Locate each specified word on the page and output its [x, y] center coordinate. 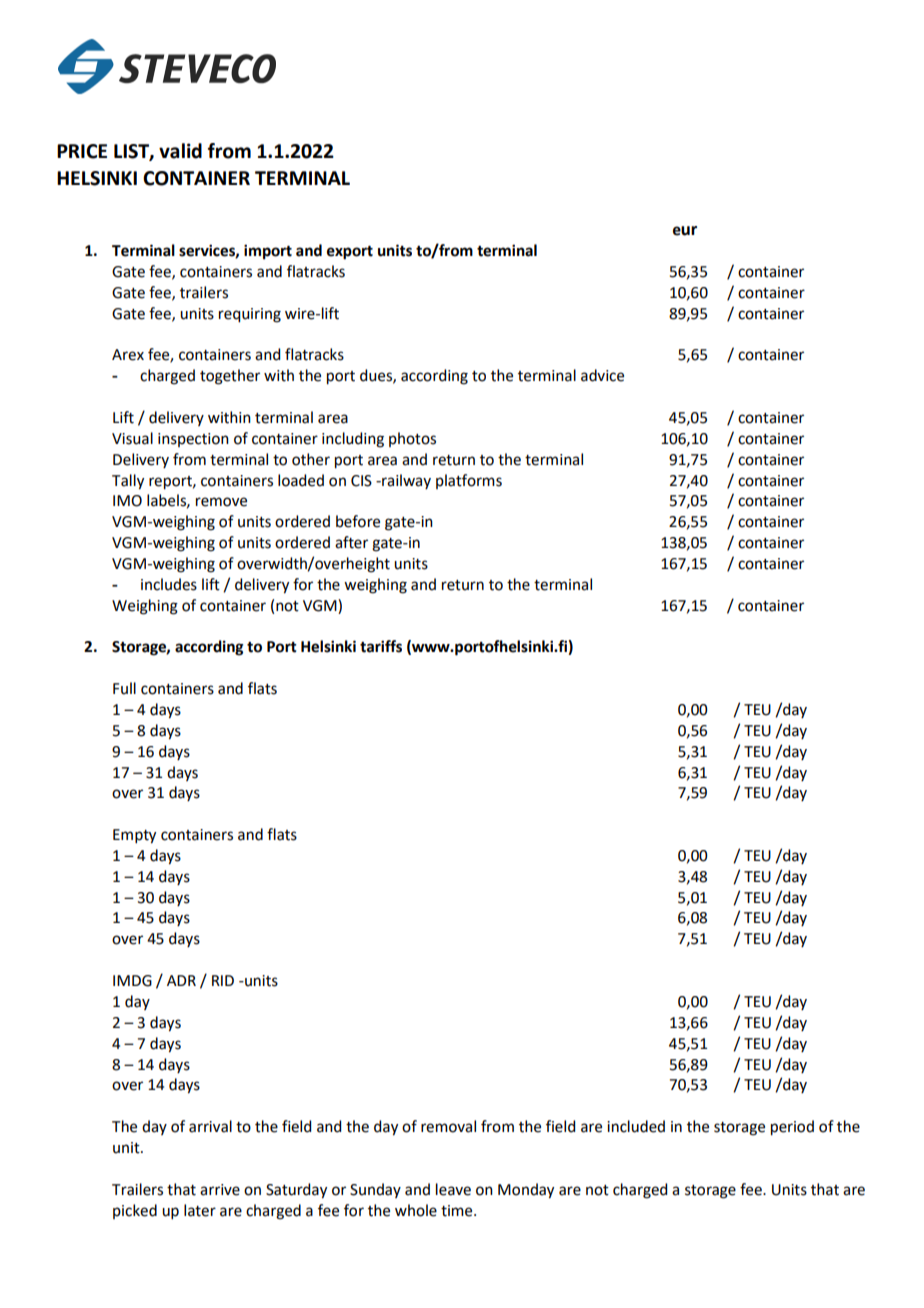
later [200, 1210]
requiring [250, 315]
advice [602, 375]
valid [180, 151]
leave [453, 1189]
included [636, 1126]
